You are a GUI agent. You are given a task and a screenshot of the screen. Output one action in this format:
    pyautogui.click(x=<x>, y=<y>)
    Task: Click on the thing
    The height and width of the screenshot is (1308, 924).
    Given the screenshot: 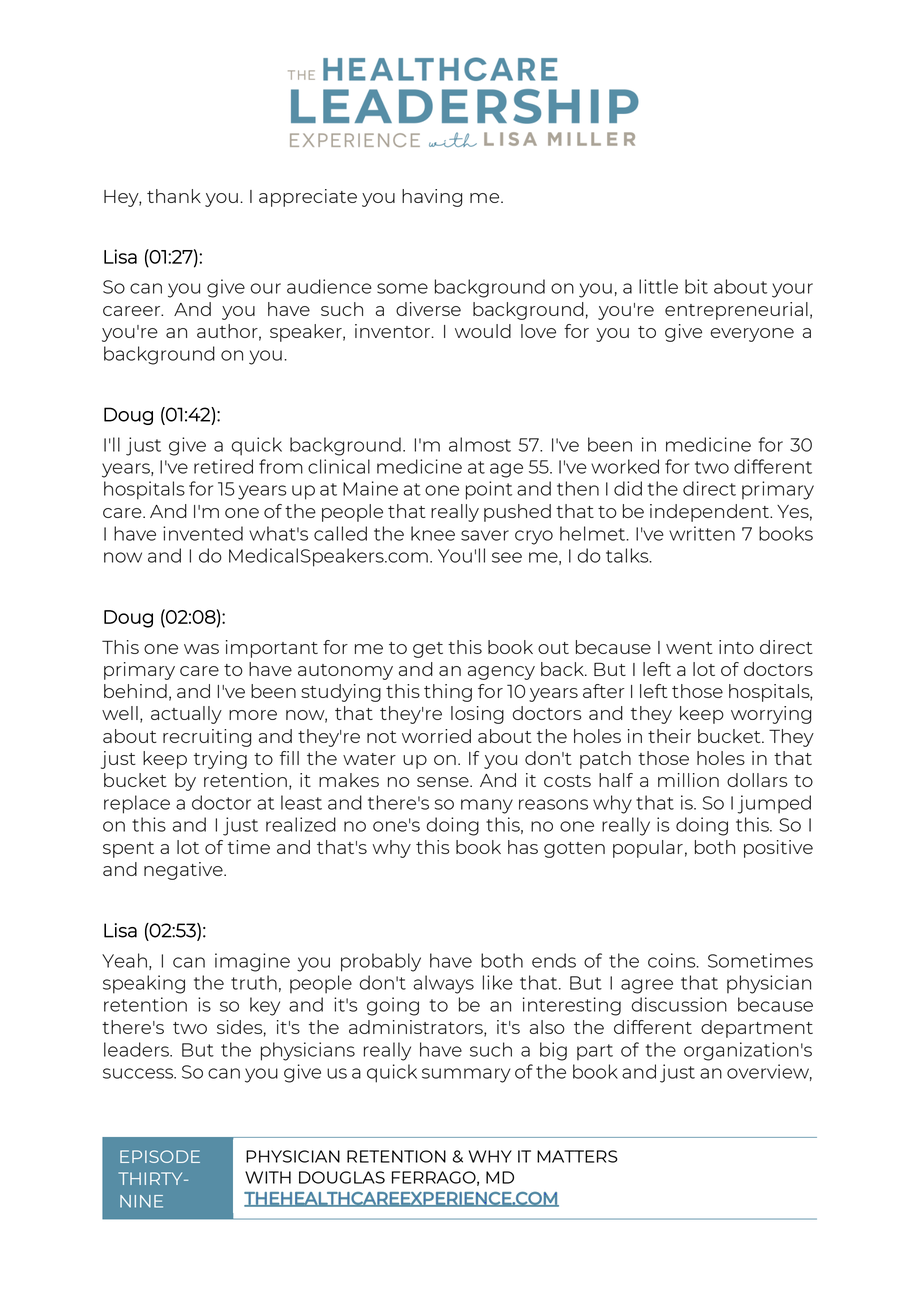 What is the action you would take?
    pyautogui.click(x=448, y=693)
